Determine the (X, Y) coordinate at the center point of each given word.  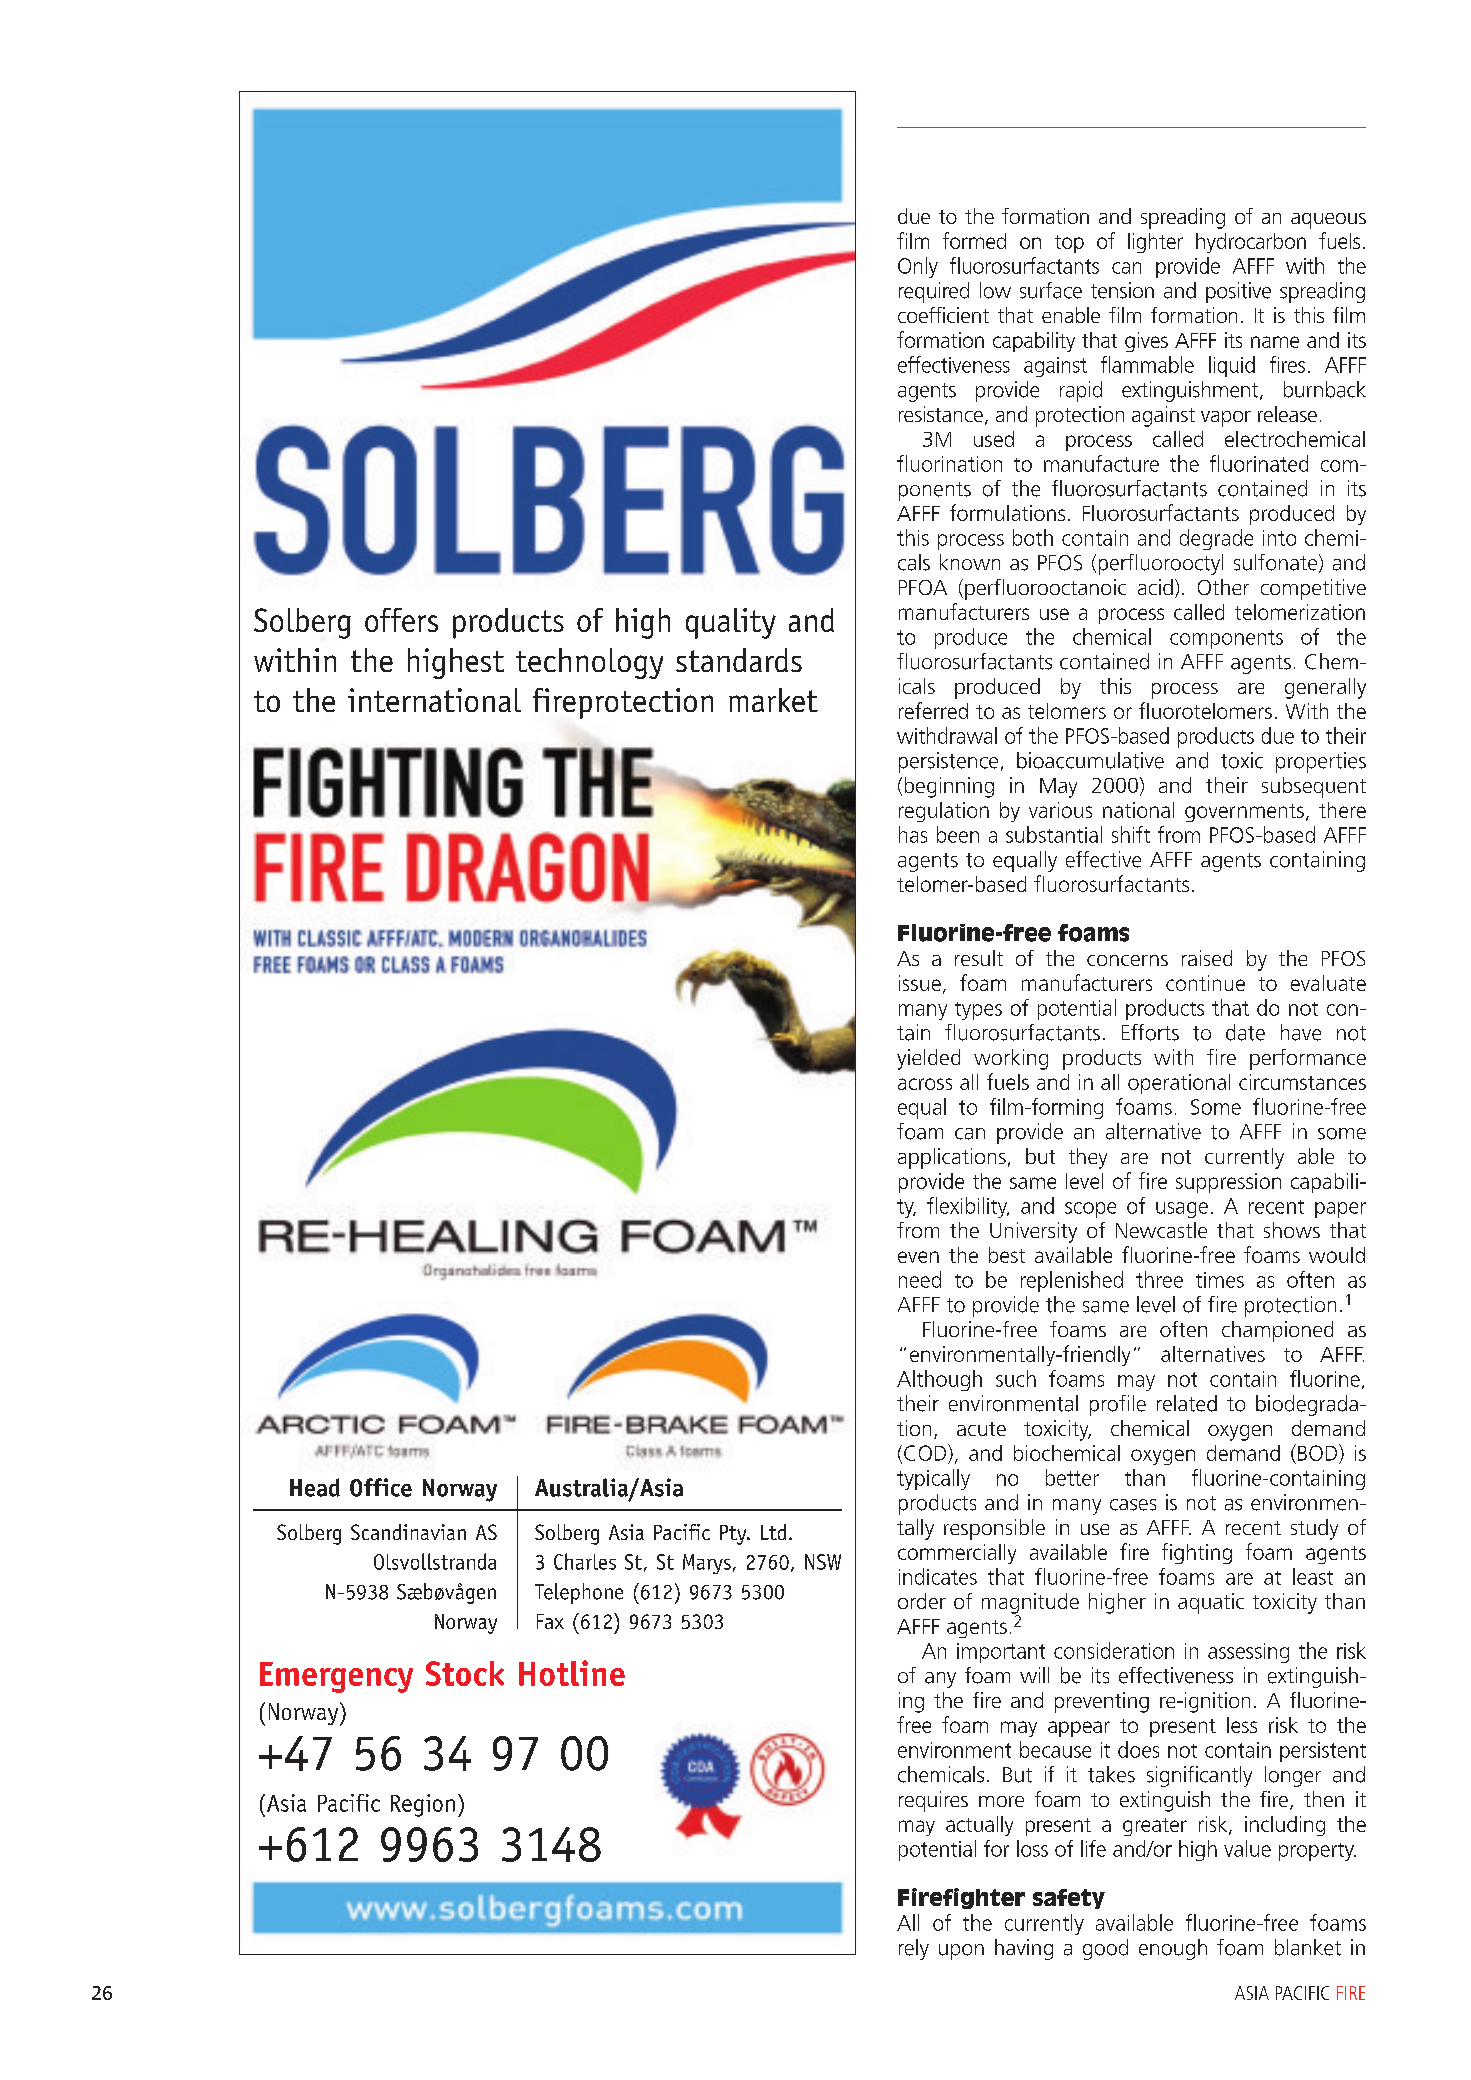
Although (939, 1380)
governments (1244, 813)
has (913, 834)
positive (1238, 292)
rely (914, 1949)
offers (401, 620)
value (1247, 1848)
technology (589, 663)
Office (381, 1487)
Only (918, 267)
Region (423, 1805)
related (1187, 1403)
